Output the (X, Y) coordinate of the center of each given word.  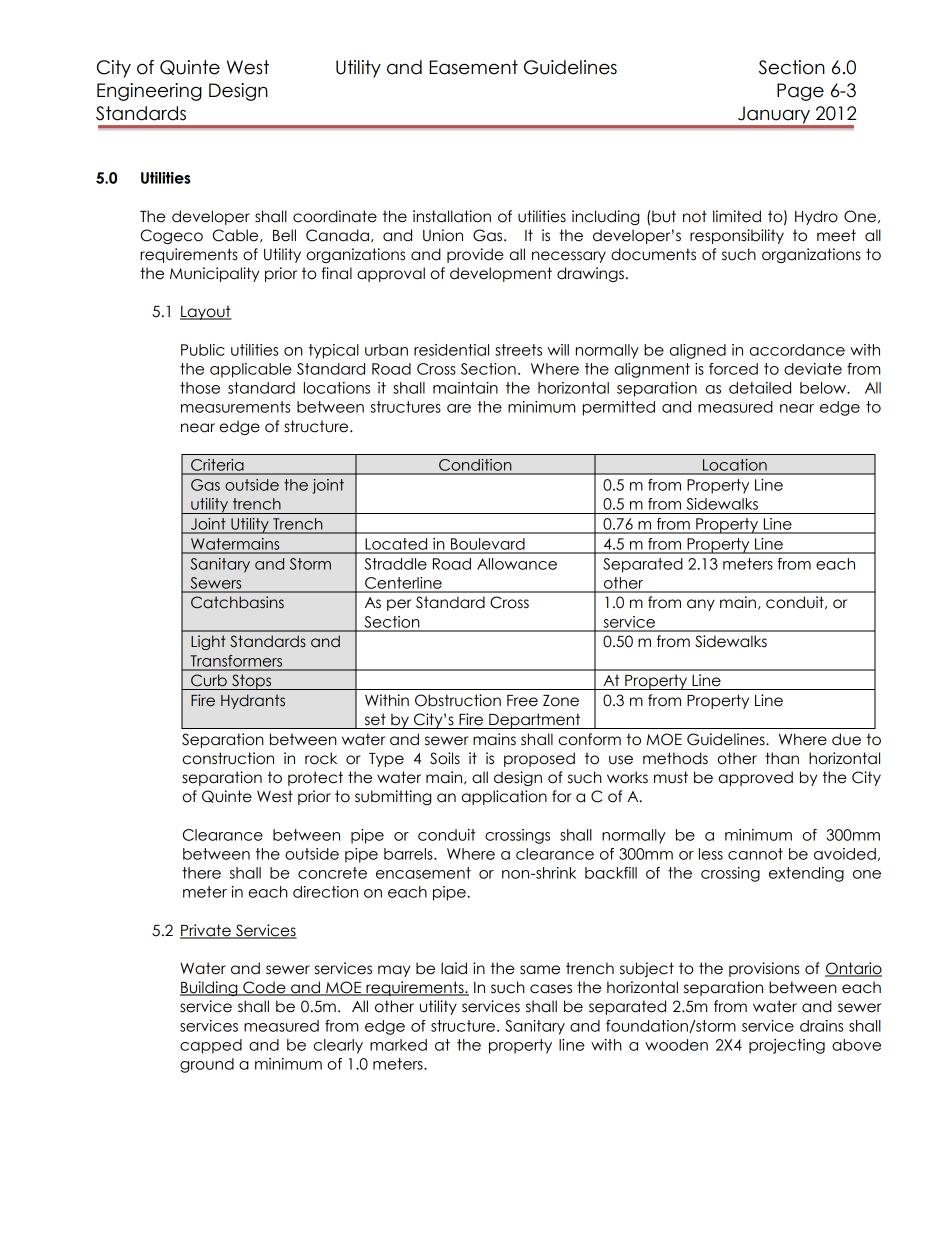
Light (208, 642)
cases (551, 989)
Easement (473, 67)
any (701, 605)
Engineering (149, 92)
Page (800, 92)
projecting (787, 1046)
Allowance (517, 564)
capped (211, 1046)
